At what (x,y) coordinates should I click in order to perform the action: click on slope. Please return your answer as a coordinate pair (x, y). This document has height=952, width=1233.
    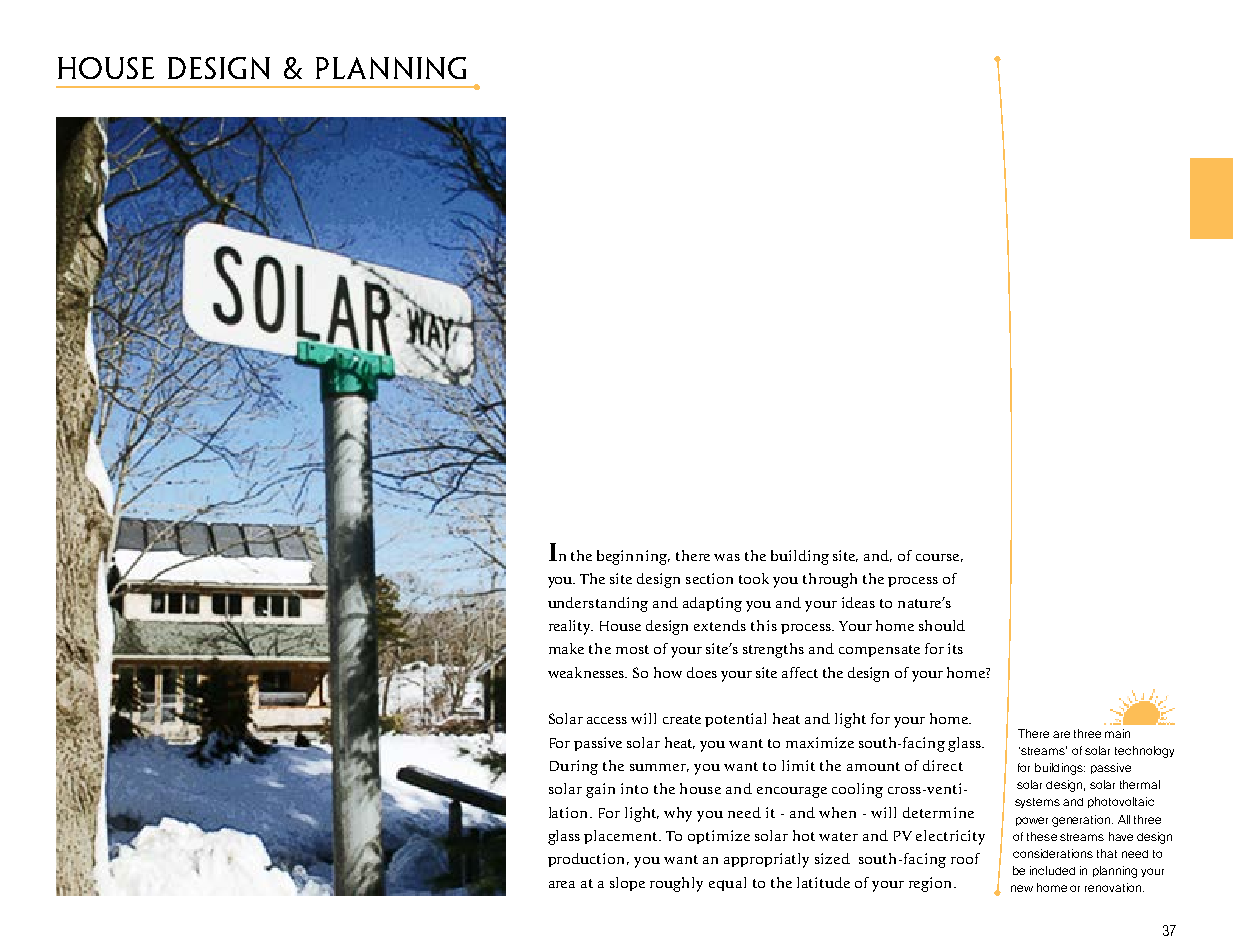
    Looking at the image, I should click on (627, 884).
